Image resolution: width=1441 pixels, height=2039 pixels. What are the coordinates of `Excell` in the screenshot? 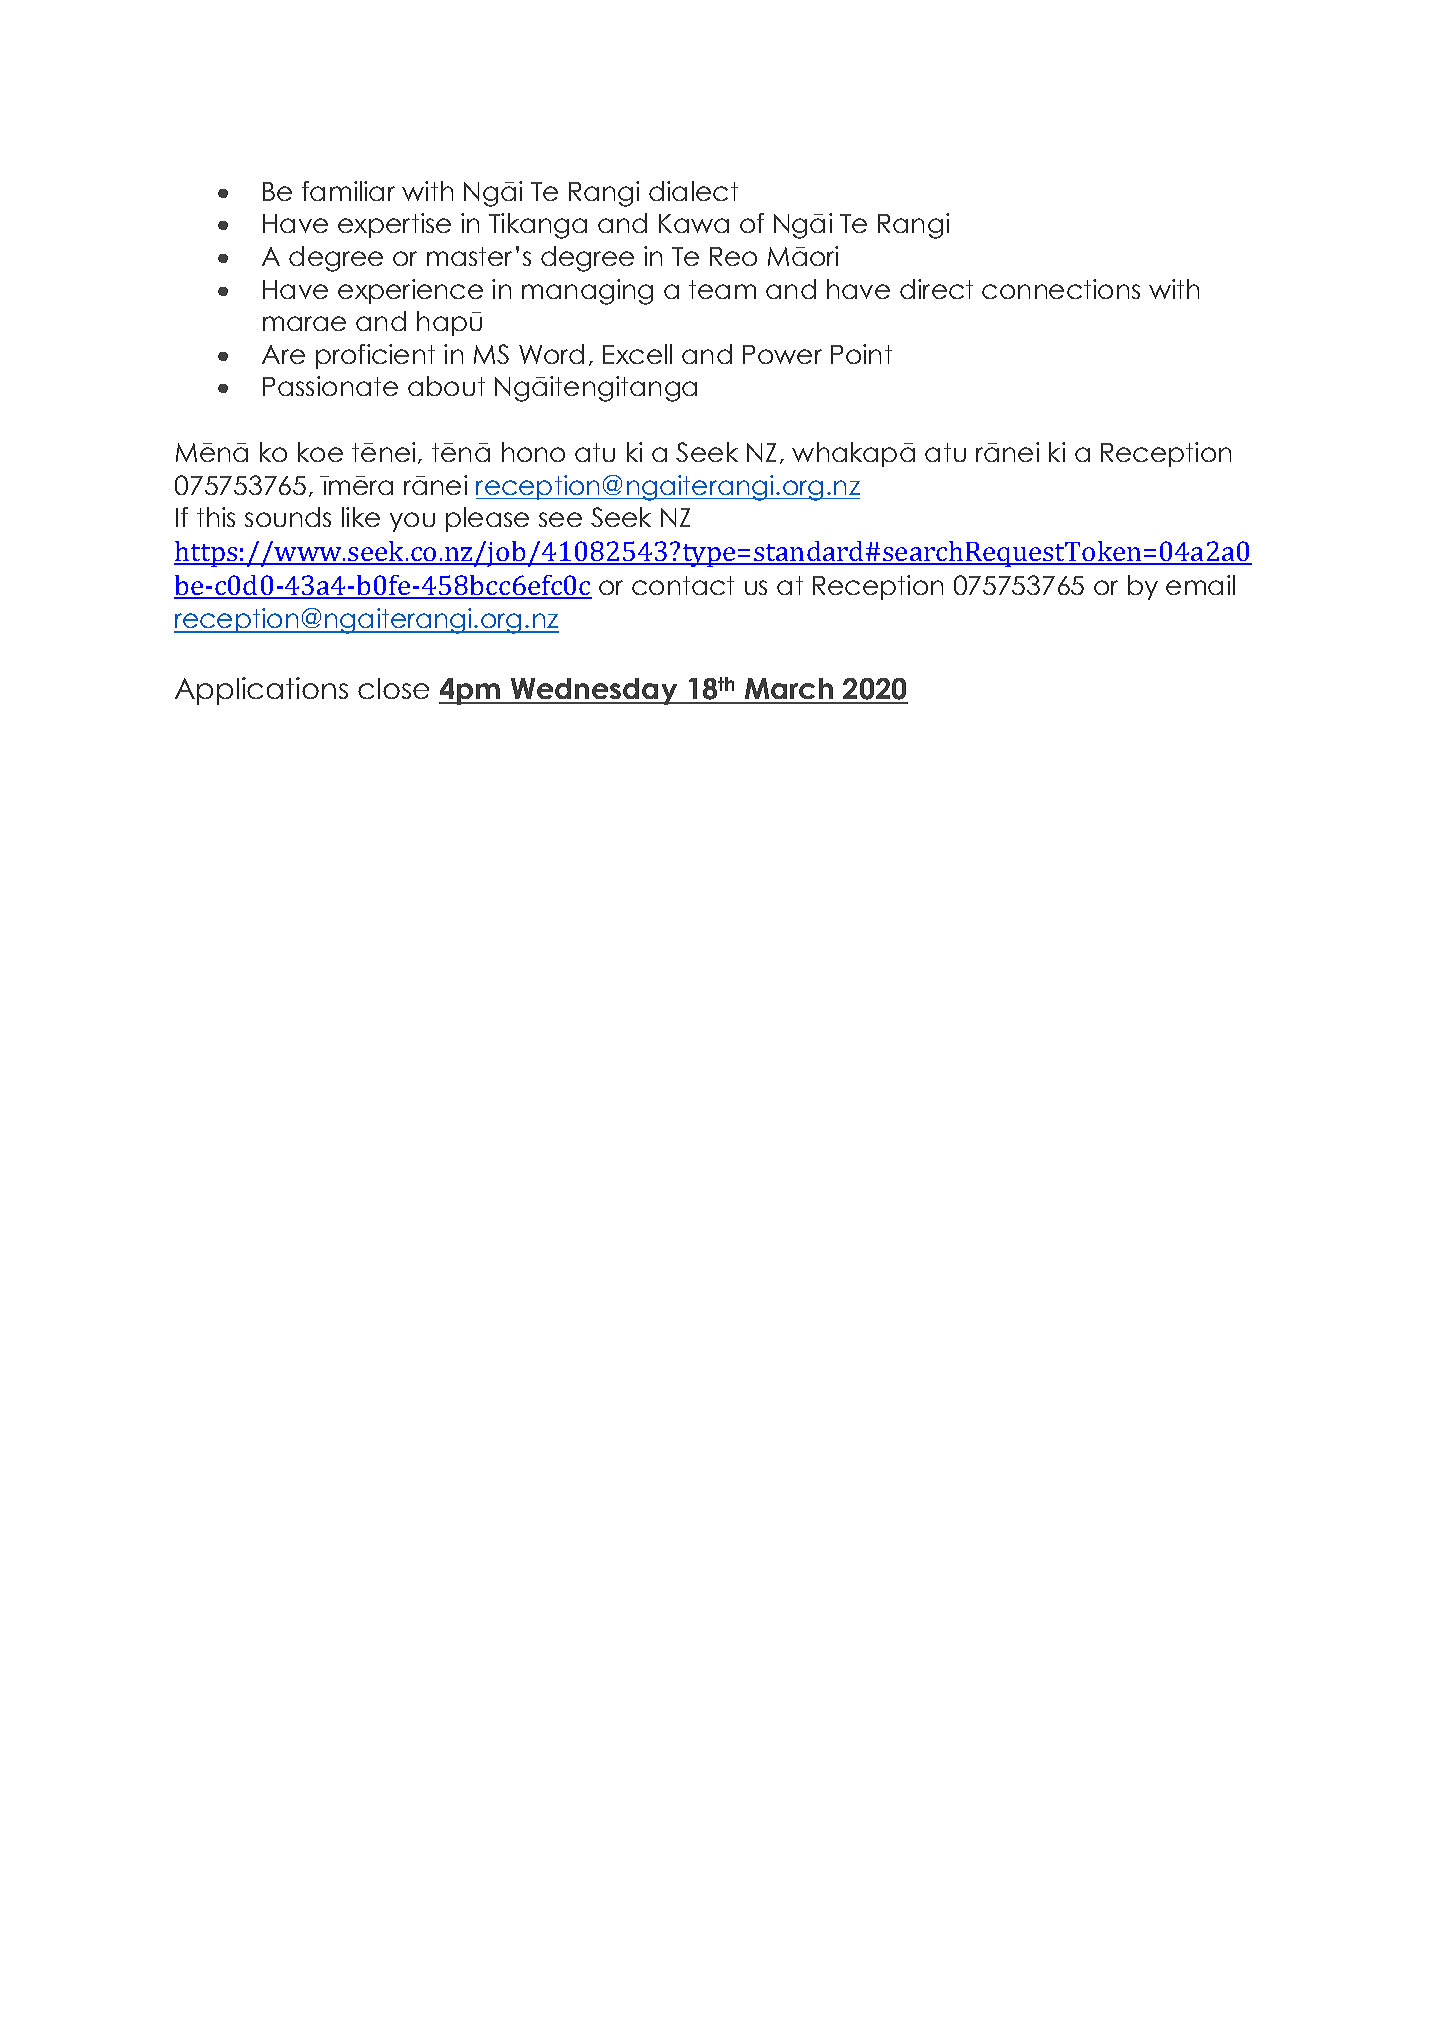 It's located at (637, 354).
